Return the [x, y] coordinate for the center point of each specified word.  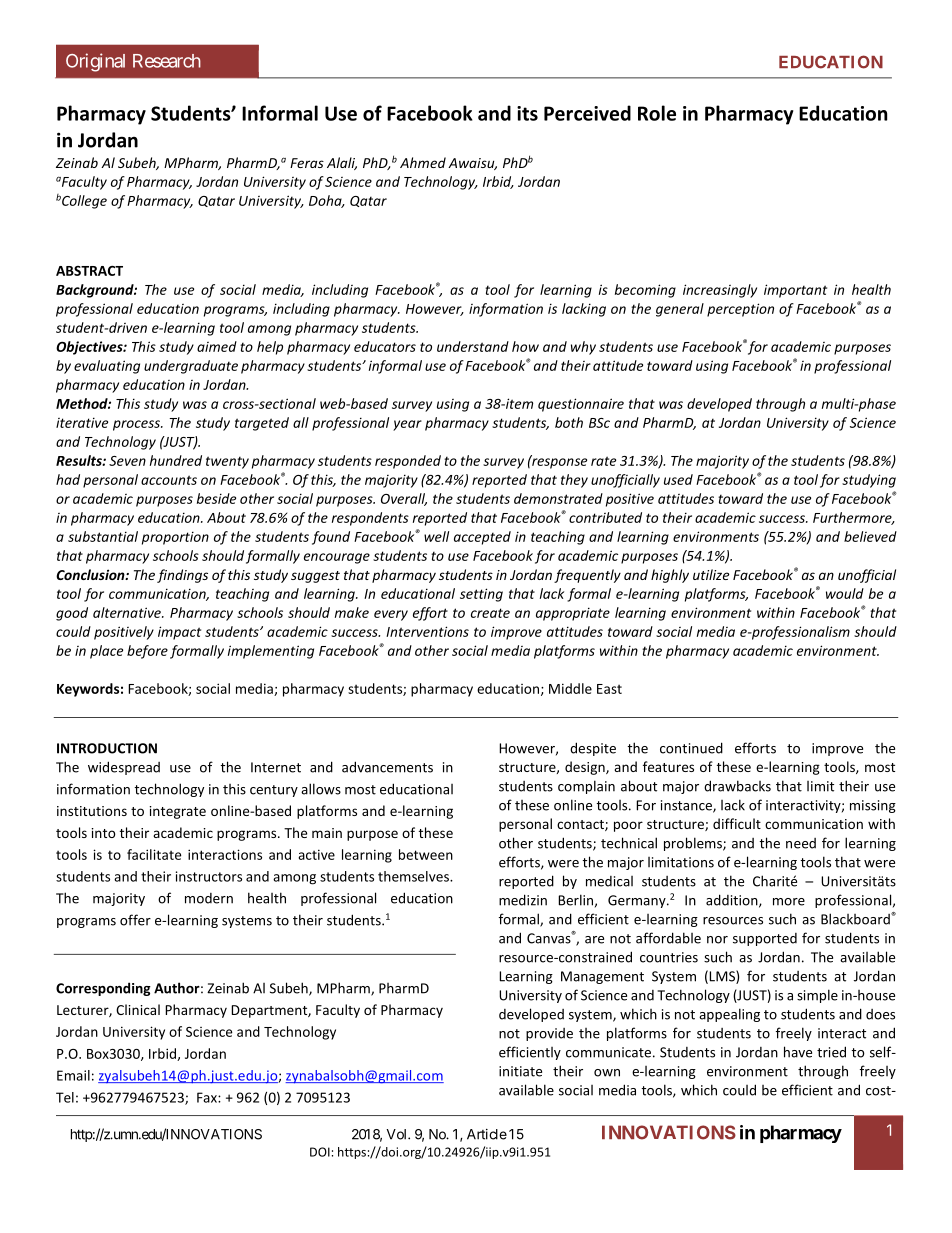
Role [657, 113]
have [798, 1052]
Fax [208, 1097]
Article [487, 1134]
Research [167, 61]
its [527, 113]
